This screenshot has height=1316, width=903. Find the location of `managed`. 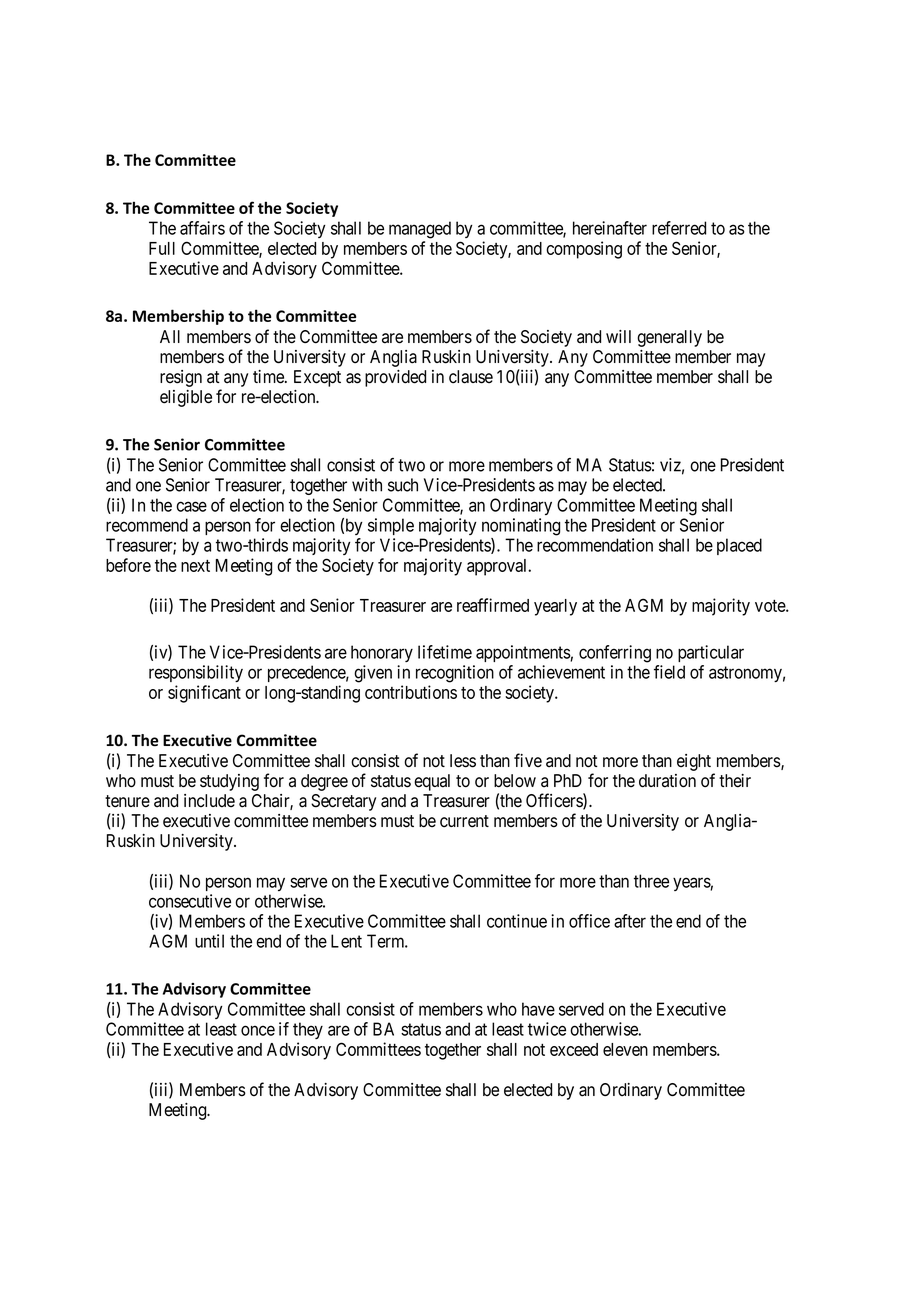

managed is located at coordinates (420, 230).
